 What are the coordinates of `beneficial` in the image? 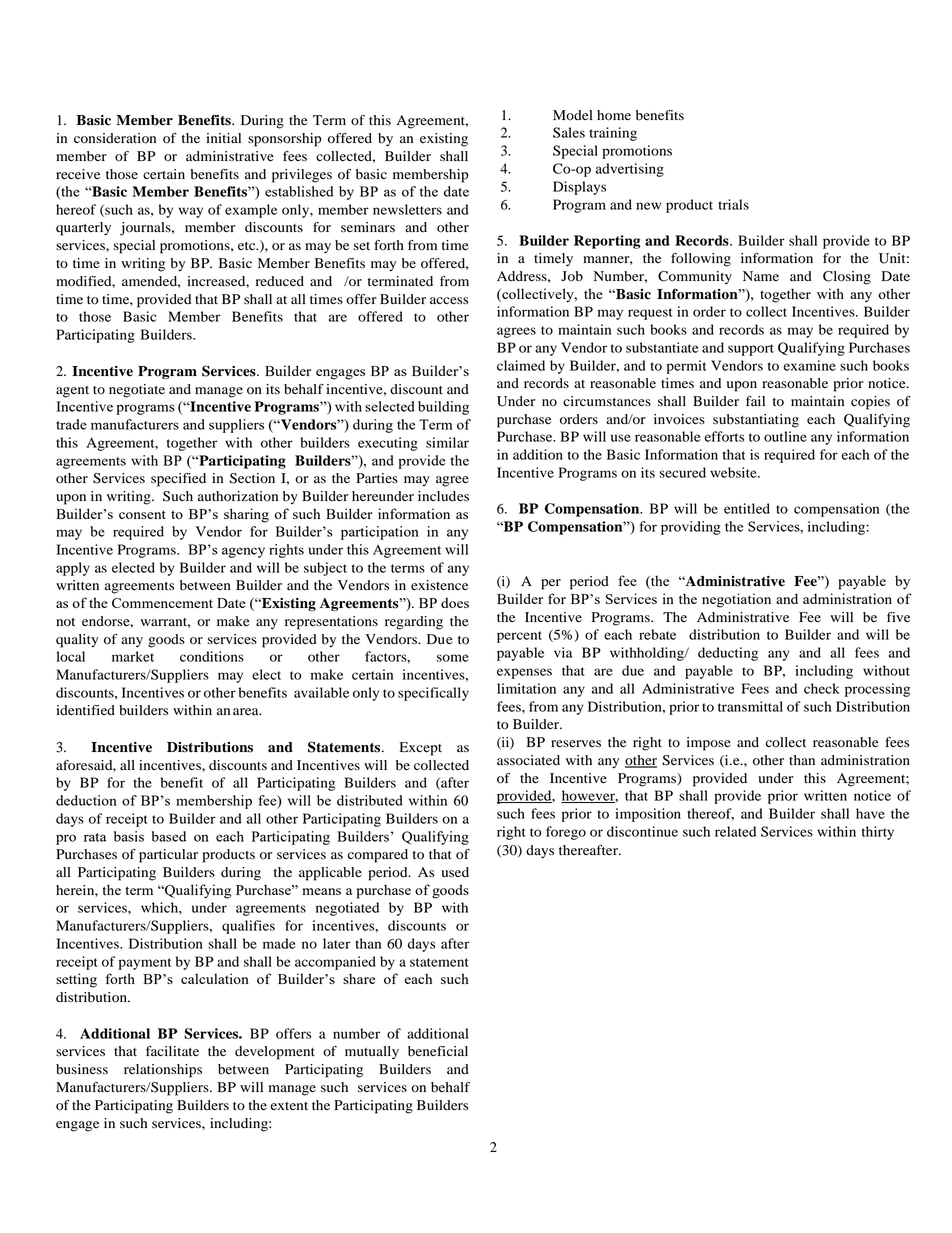 It's located at (438, 1051).
